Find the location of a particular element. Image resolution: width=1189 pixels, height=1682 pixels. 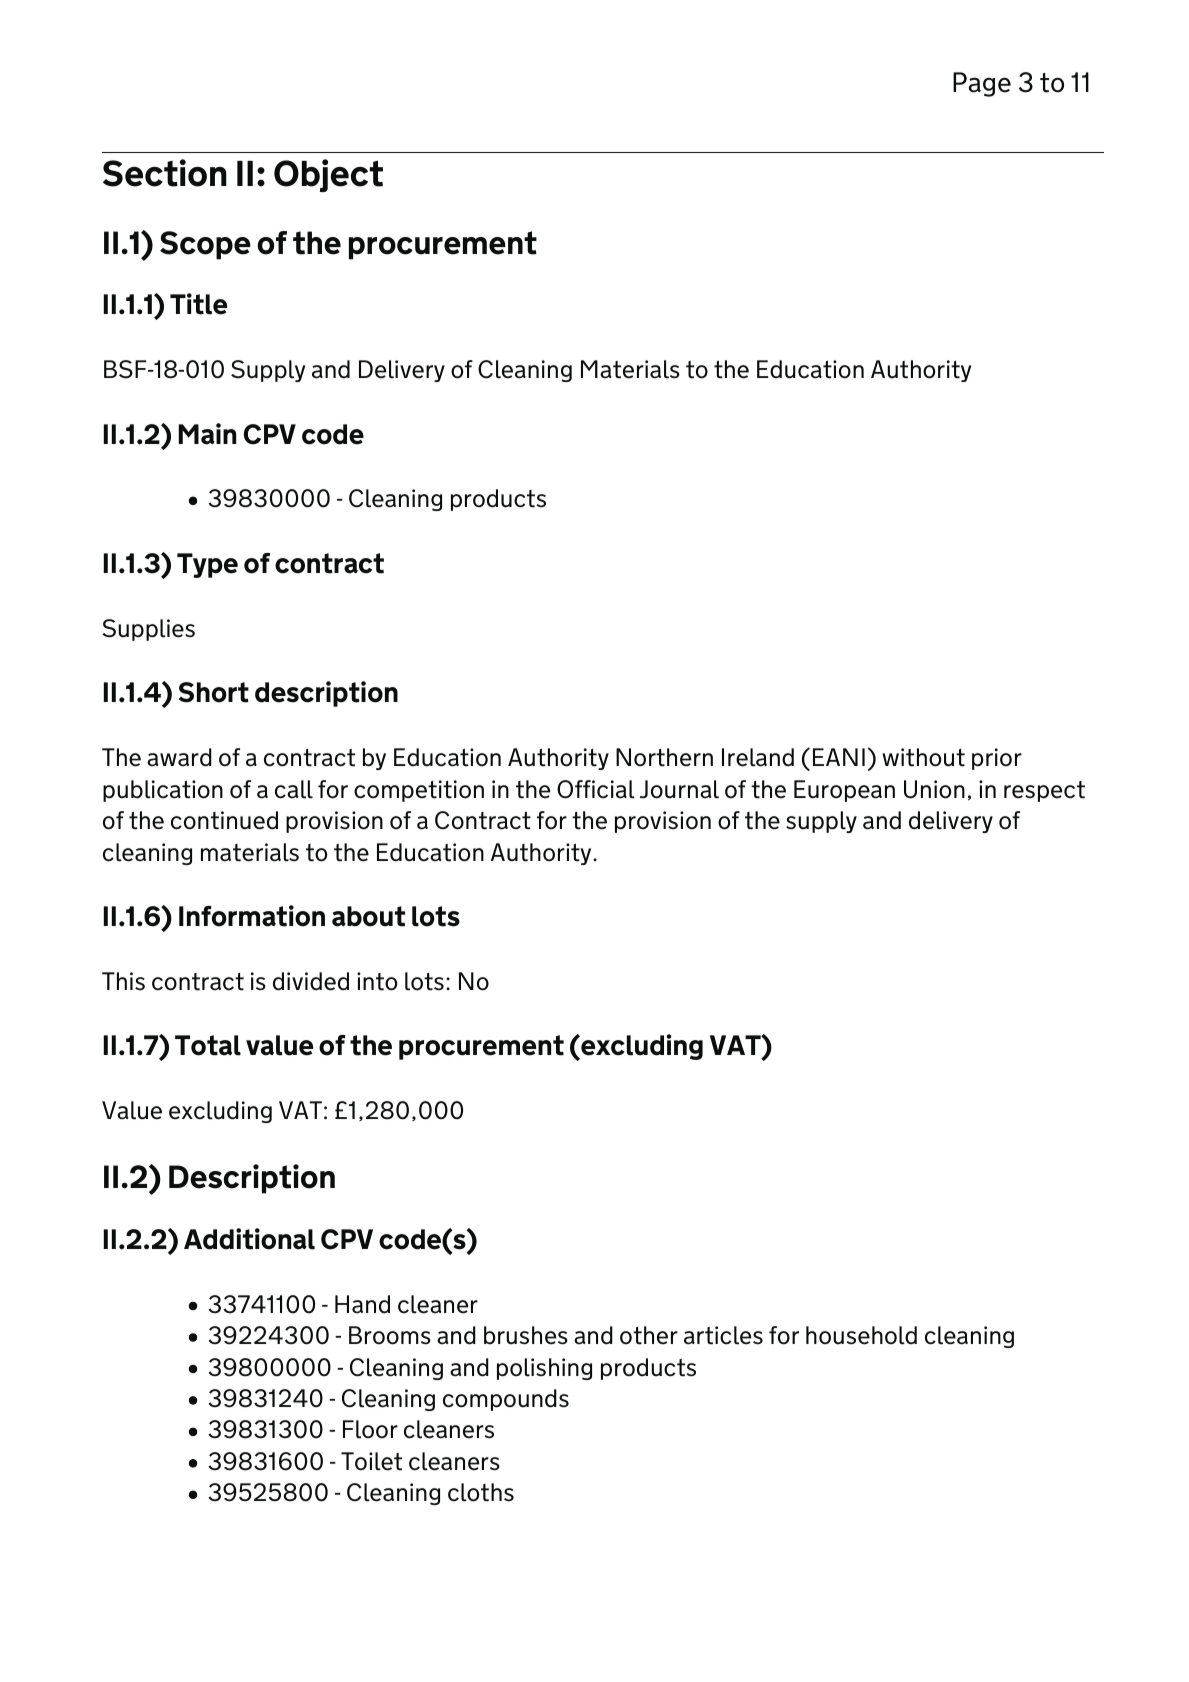

Toilet is located at coordinates (371, 1461).
